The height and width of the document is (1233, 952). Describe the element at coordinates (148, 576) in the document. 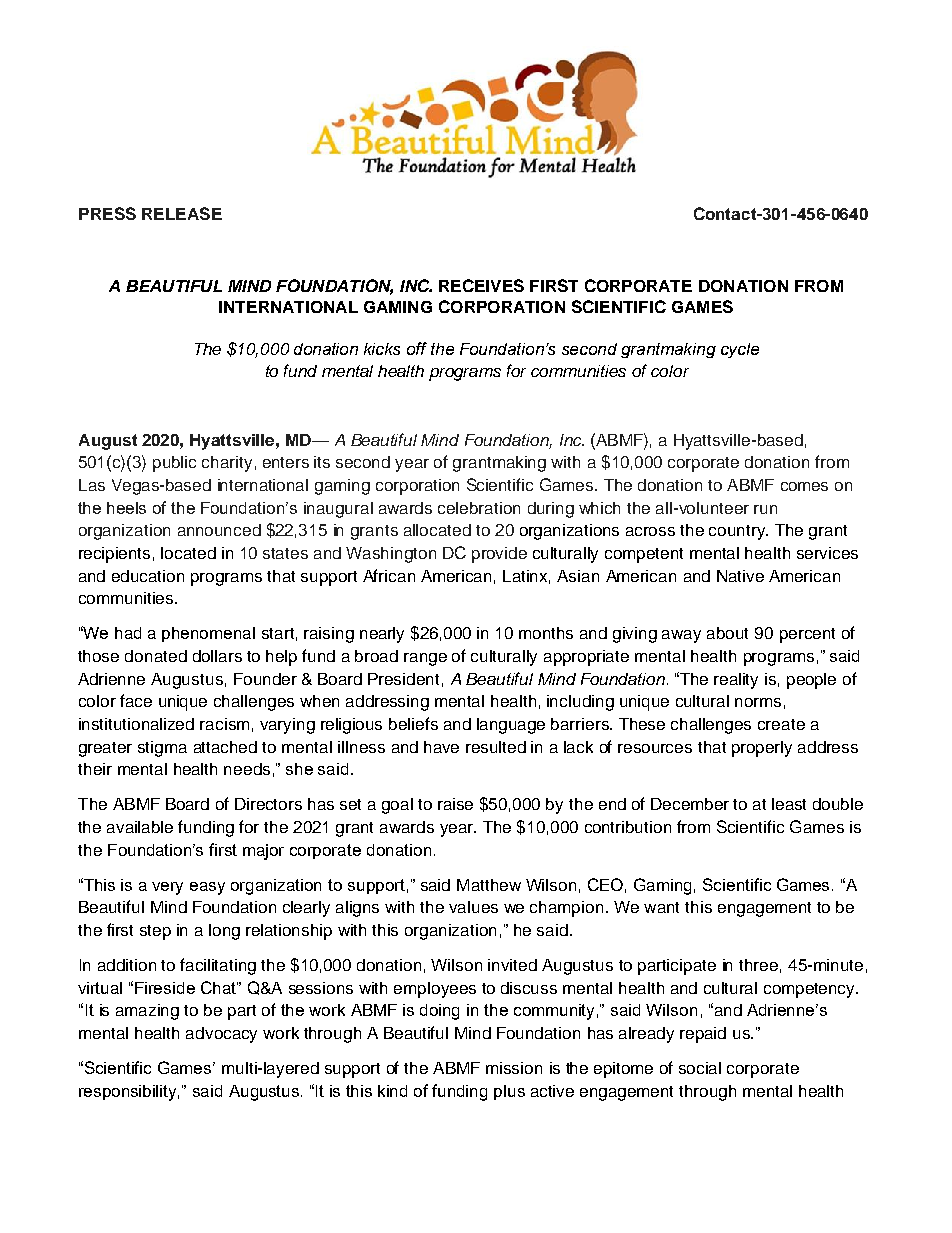

I see `education` at that location.
